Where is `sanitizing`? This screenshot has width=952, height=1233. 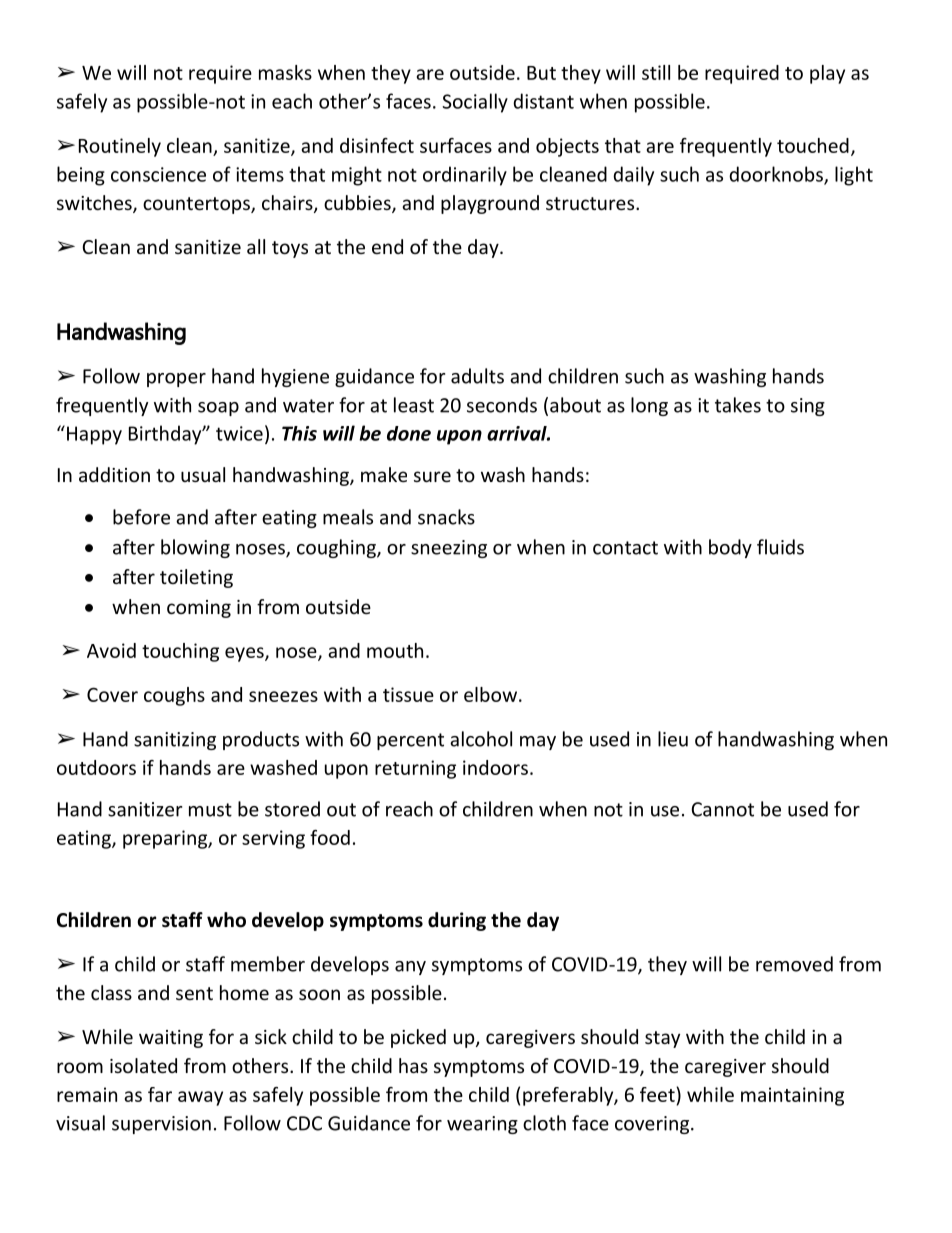
sanitizing is located at coordinates (175, 741).
